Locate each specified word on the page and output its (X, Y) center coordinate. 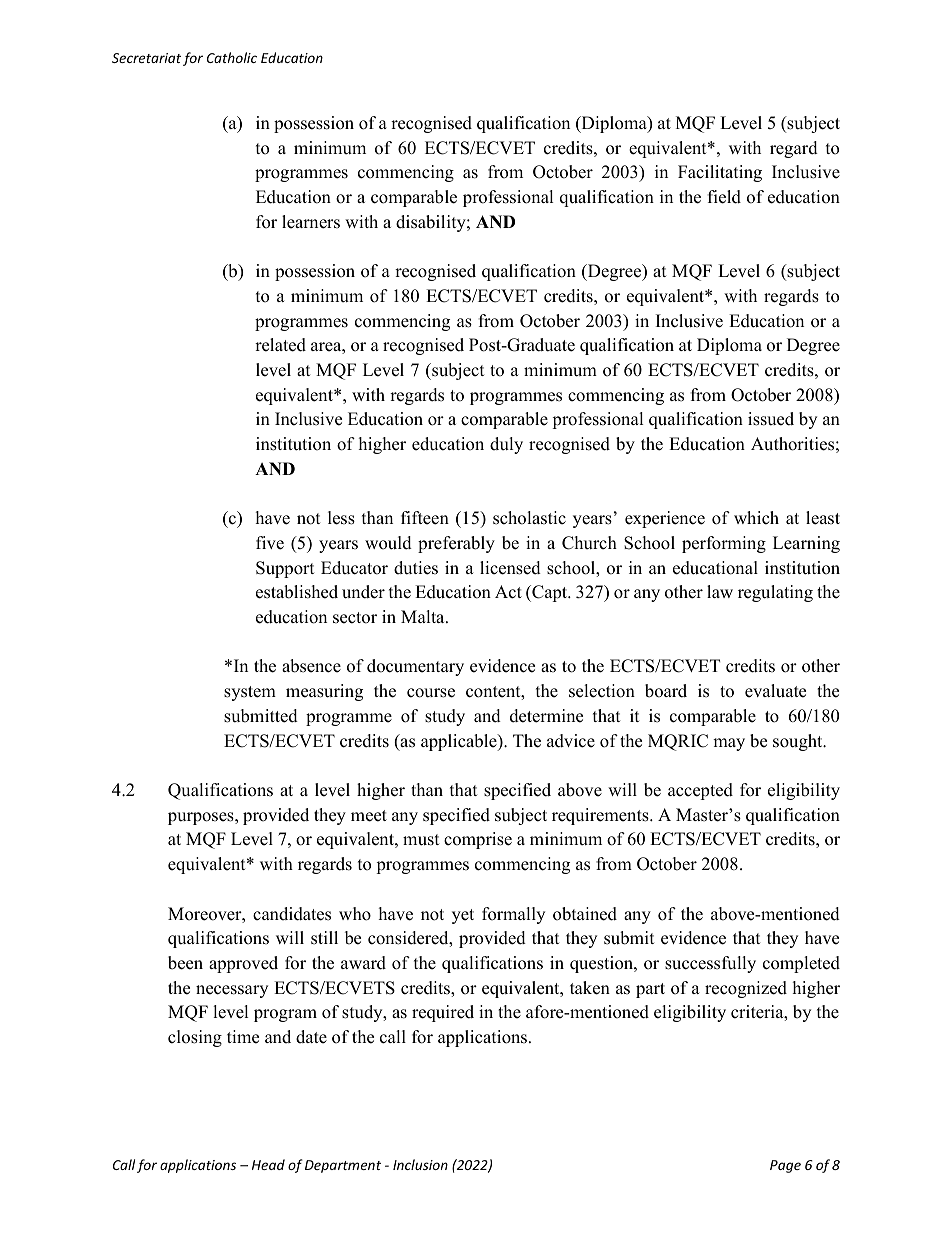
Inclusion (420, 1164)
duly (506, 445)
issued (771, 419)
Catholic (232, 57)
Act (508, 592)
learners (311, 222)
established (297, 592)
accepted (700, 791)
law (720, 591)
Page (785, 1166)
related (280, 345)
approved (243, 964)
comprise (478, 840)
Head (268, 1164)
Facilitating (720, 173)
